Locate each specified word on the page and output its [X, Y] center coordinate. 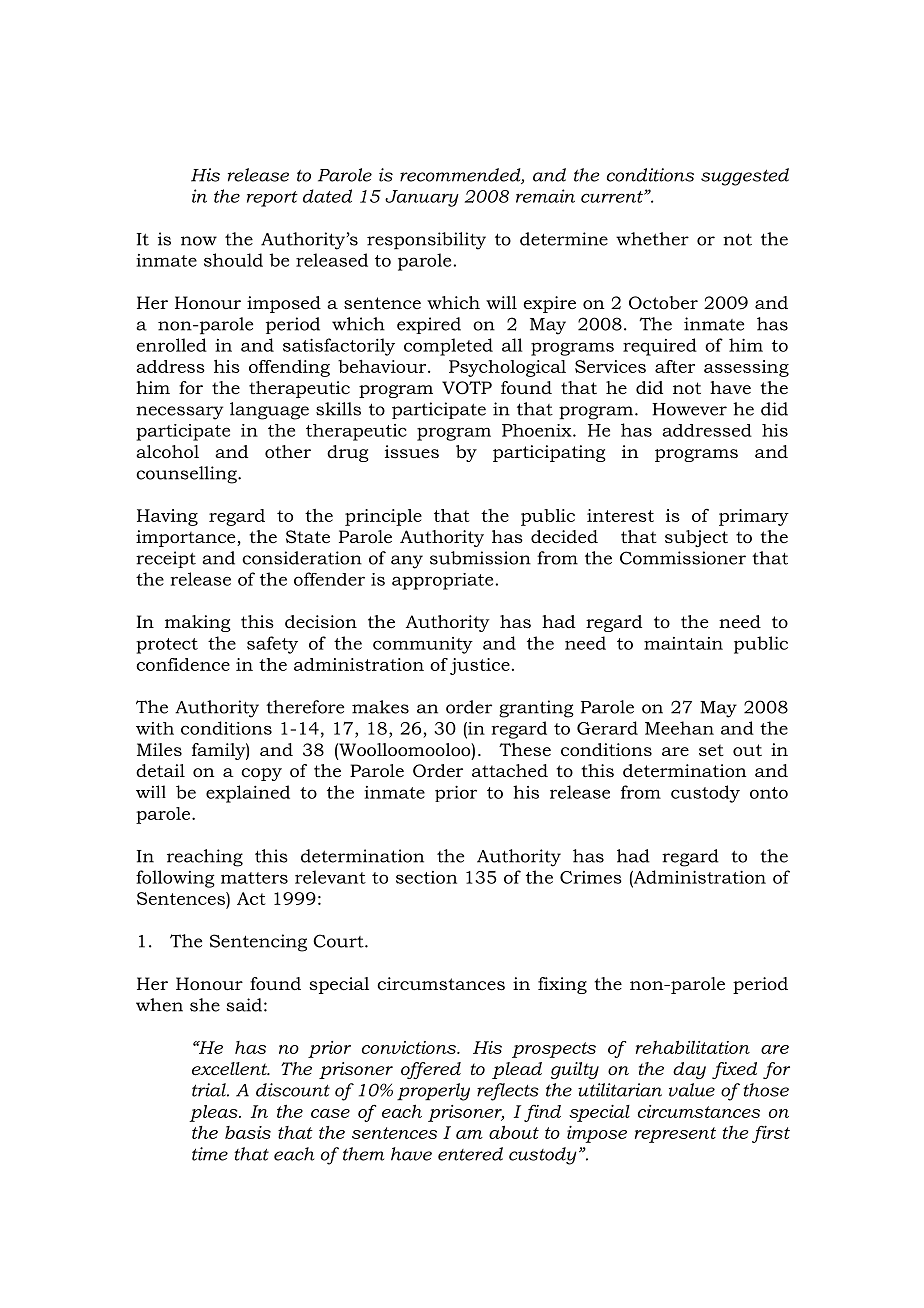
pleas [214, 1113]
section [426, 877]
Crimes [591, 877]
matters [254, 878]
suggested [745, 177]
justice [480, 666]
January [422, 198]
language [269, 411]
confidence [183, 664]
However [689, 409]
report [272, 199]
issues [412, 451]
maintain [683, 643]
